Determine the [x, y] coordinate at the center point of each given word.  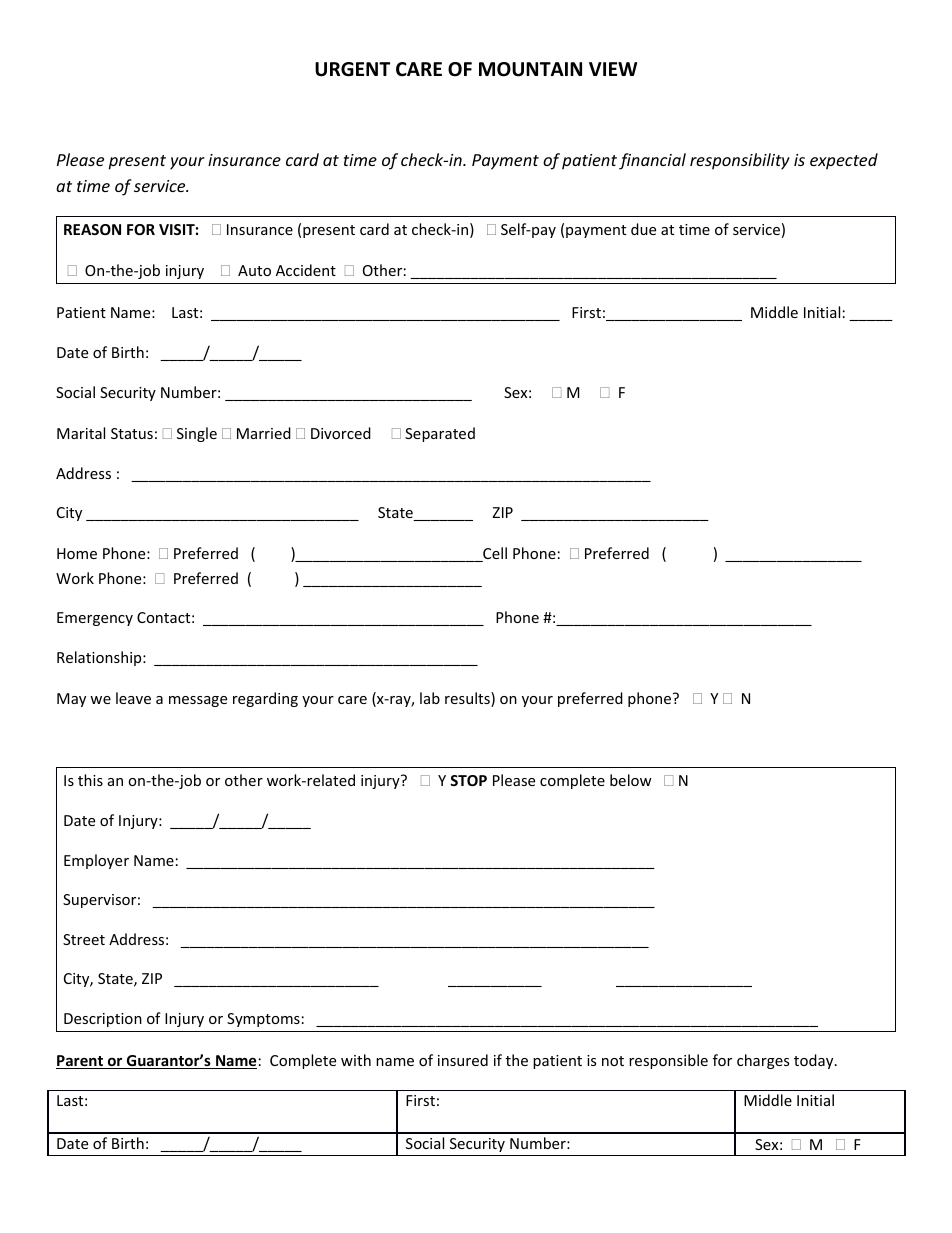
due [643, 229]
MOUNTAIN [530, 69]
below [631, 780]
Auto [254, 270]
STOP [468, 780]
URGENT [352, 69]
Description [103, 1020]
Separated [440, 434]
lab [430, 698]
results [468, 699]
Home [77, 553]
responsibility [740, 161]
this [90, 780]
